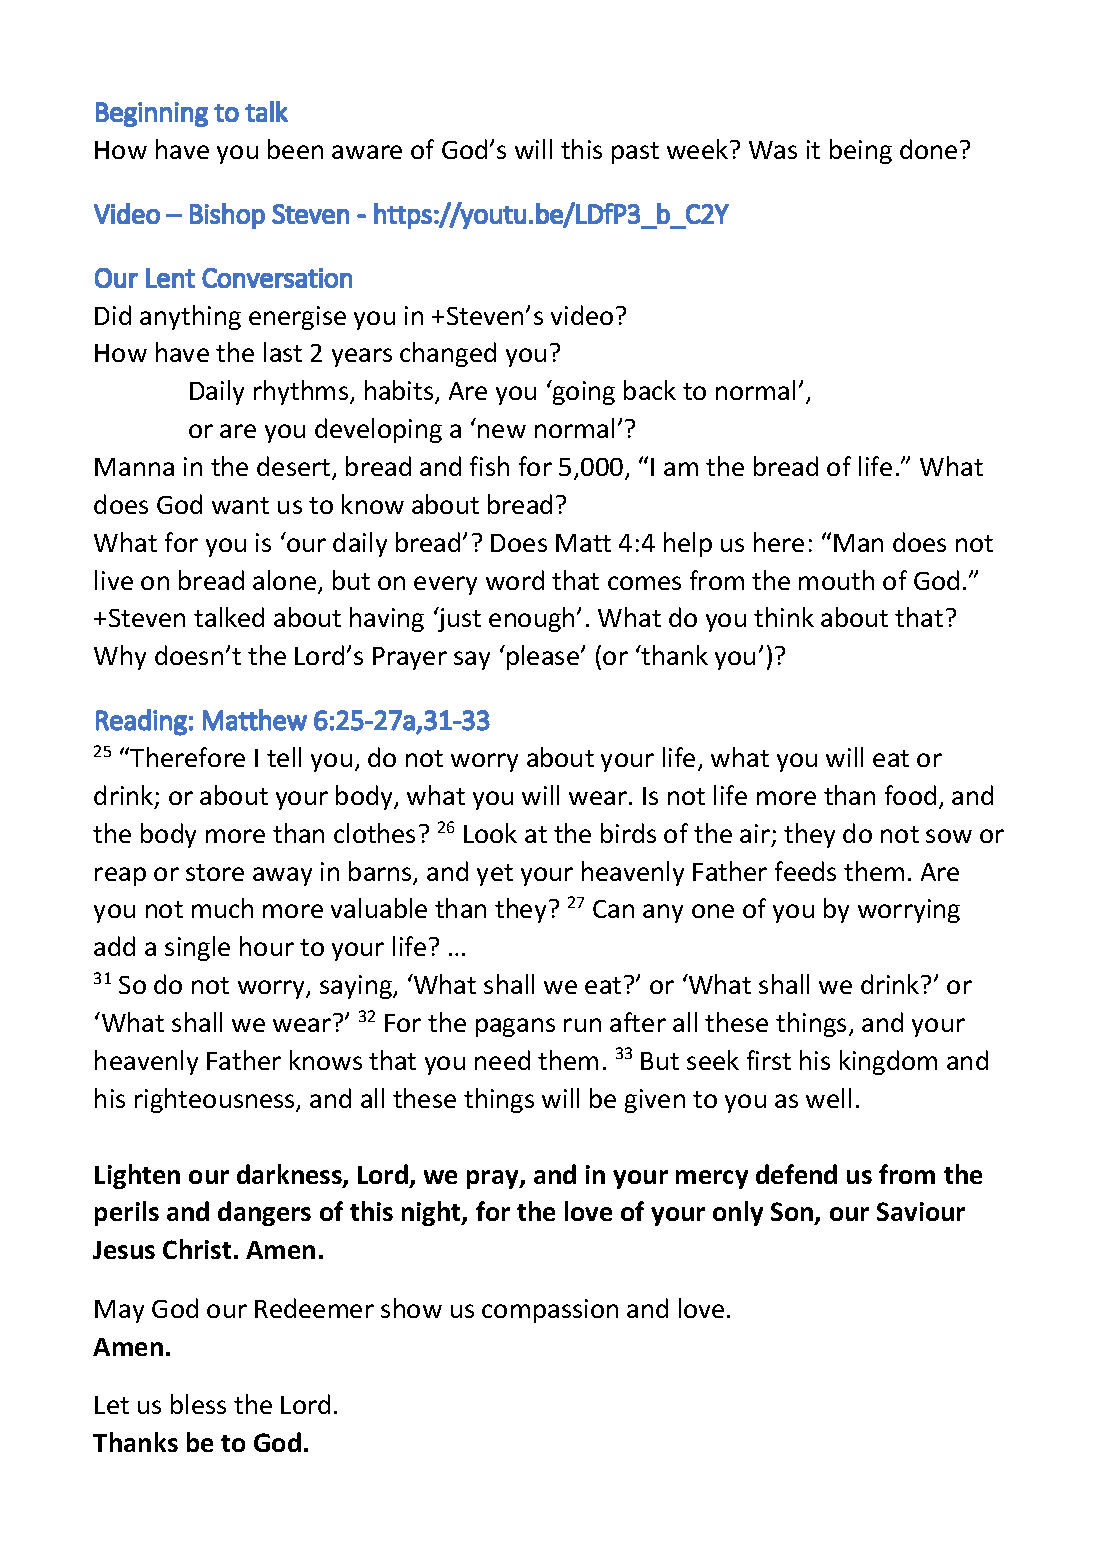  Describe the element at coordinates (198, 1404) in the document. I see `bless` at that location.
